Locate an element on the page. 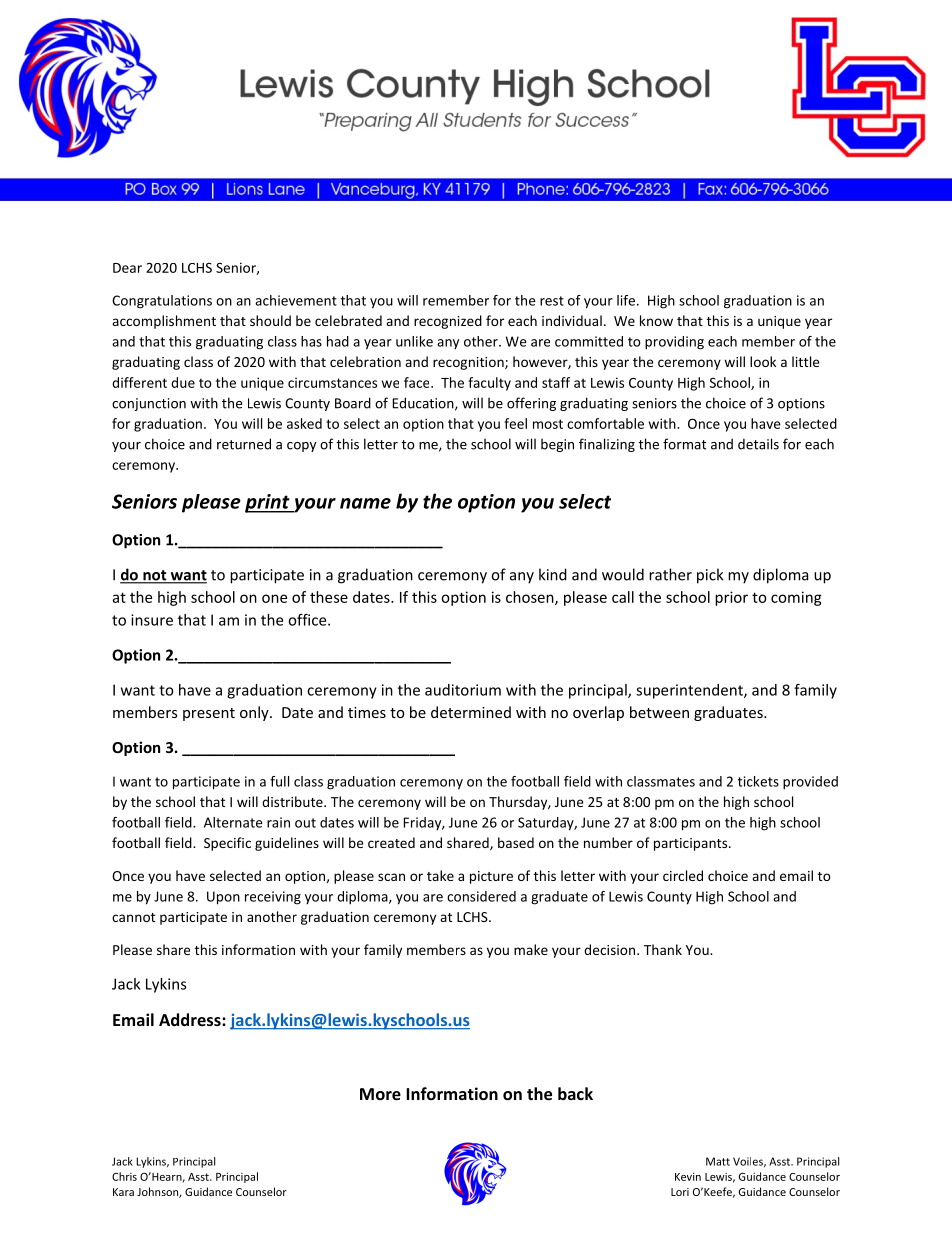 The width and height of the image is (952, 1233). prior is located at coordinates (731, 598).
